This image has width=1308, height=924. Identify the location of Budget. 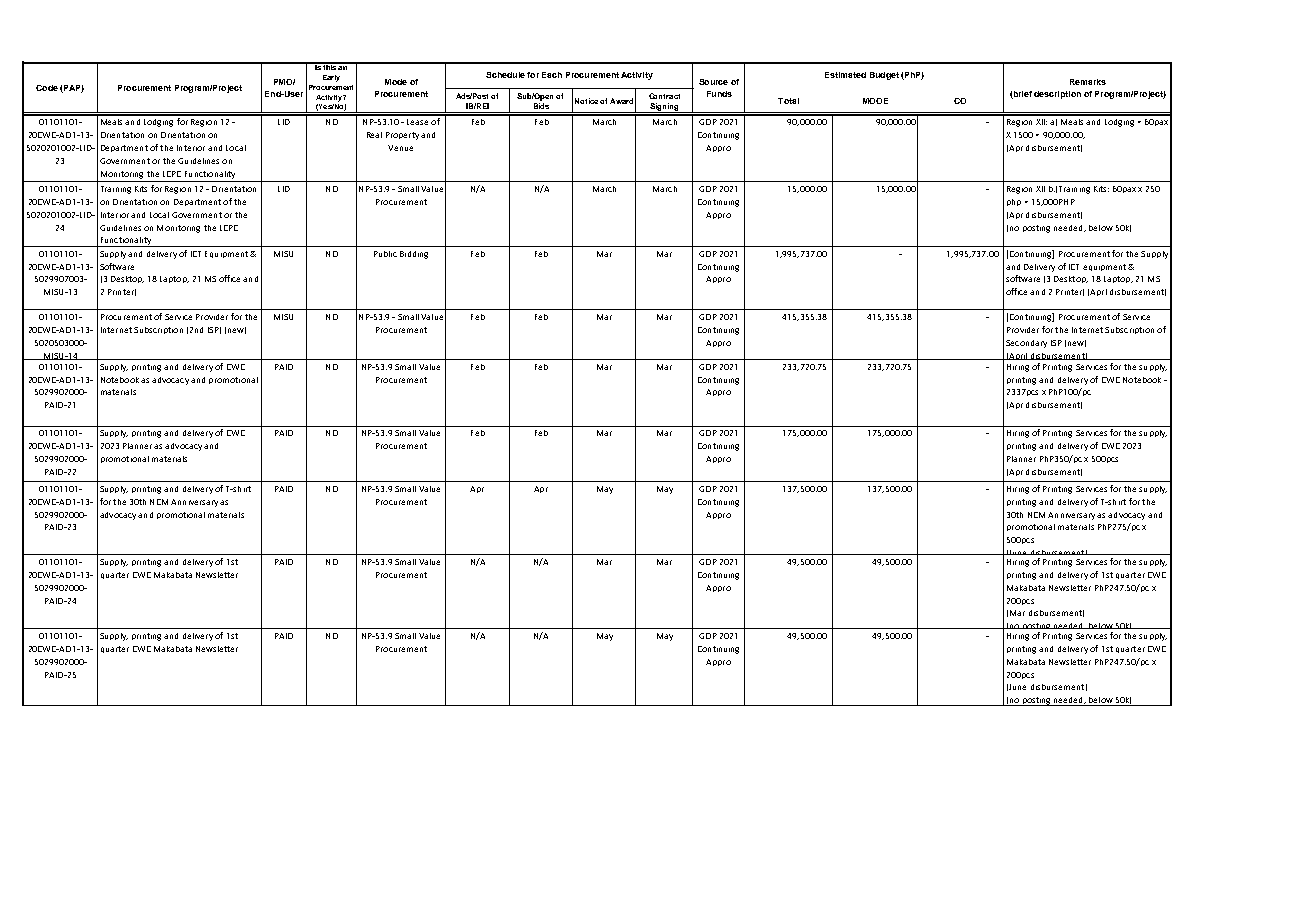
(884, 76).
